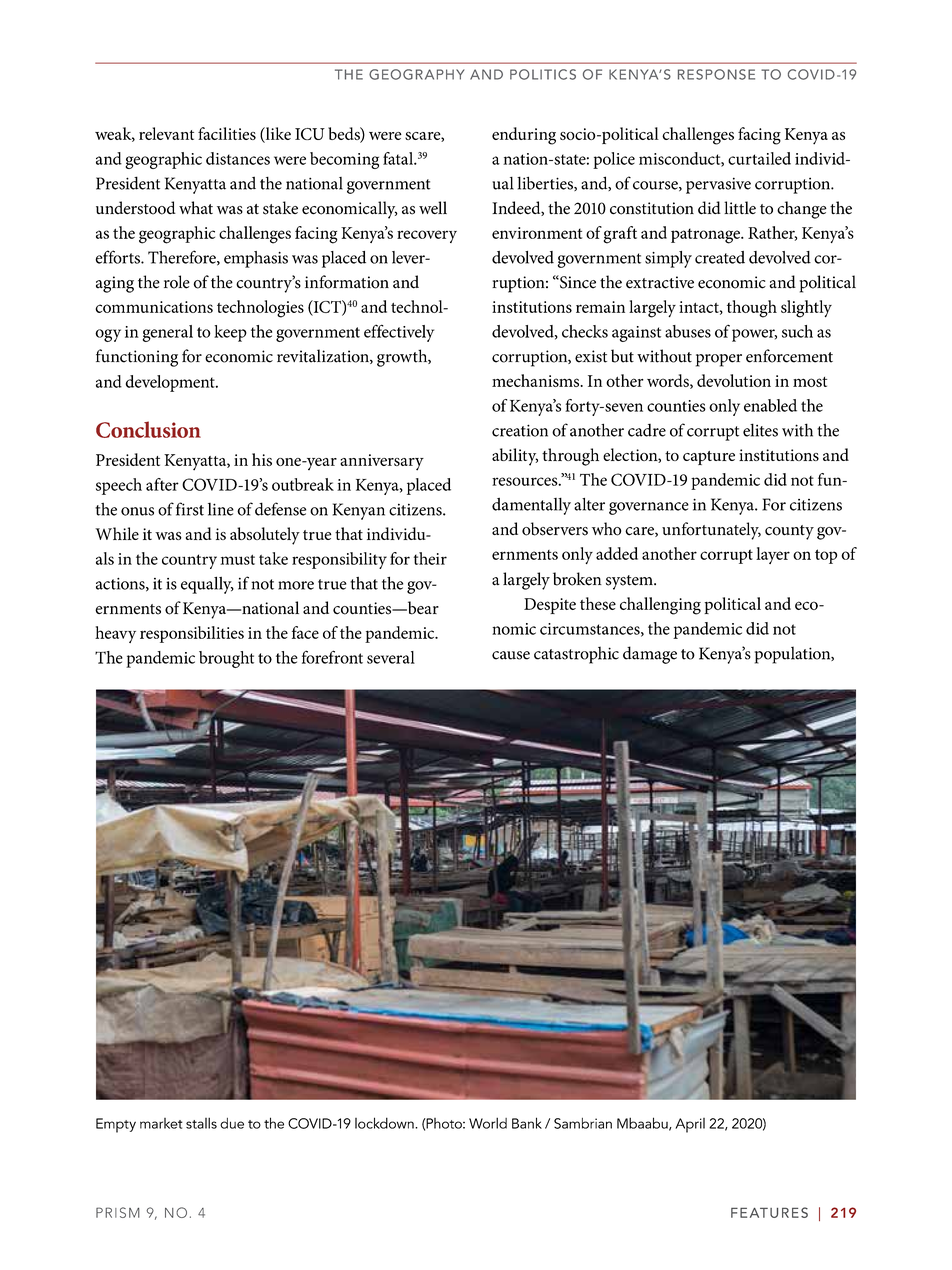 The height and width of the image is (1270, 952). Describe the element at coordinates (201, 1123) in the image. I see `stalls` at that location.
